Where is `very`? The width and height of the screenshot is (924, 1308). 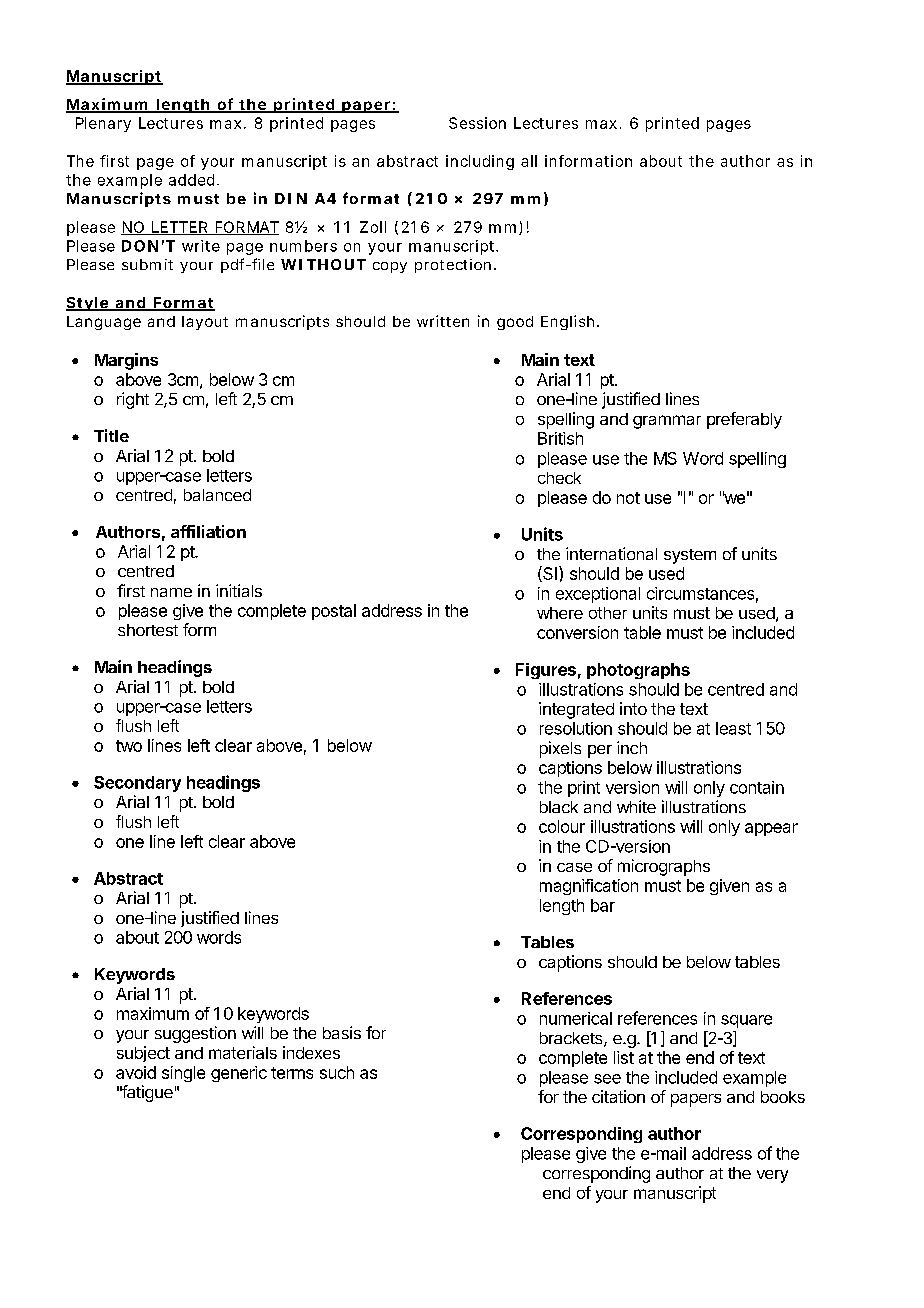
very is located at coordinates (772, 1176).
